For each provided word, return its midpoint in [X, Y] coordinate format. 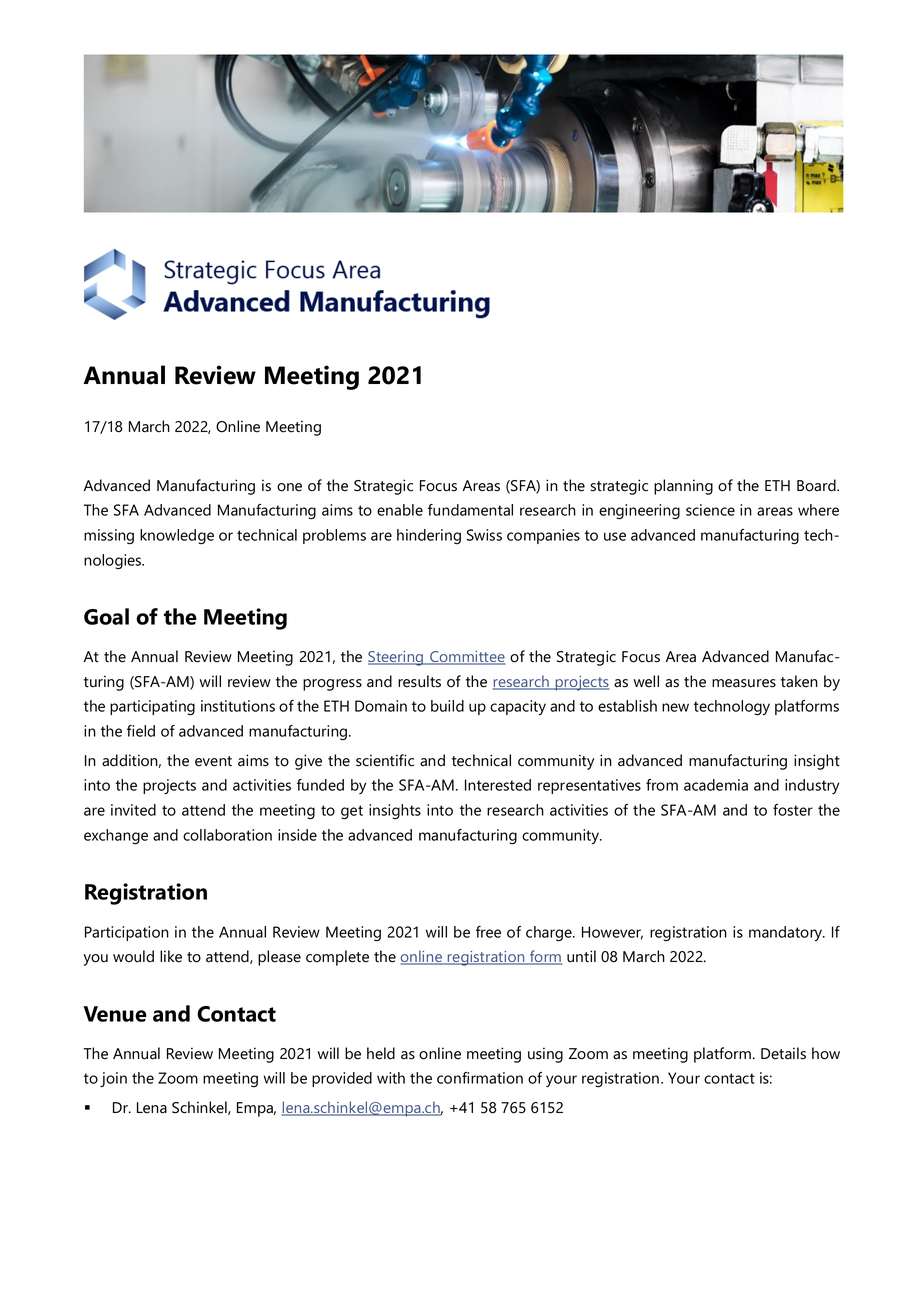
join [113, 1079]
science [710, 510]
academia [716, 785]
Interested [498, 785]
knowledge [177, 537]
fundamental [470, 510]
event [213, 761]
